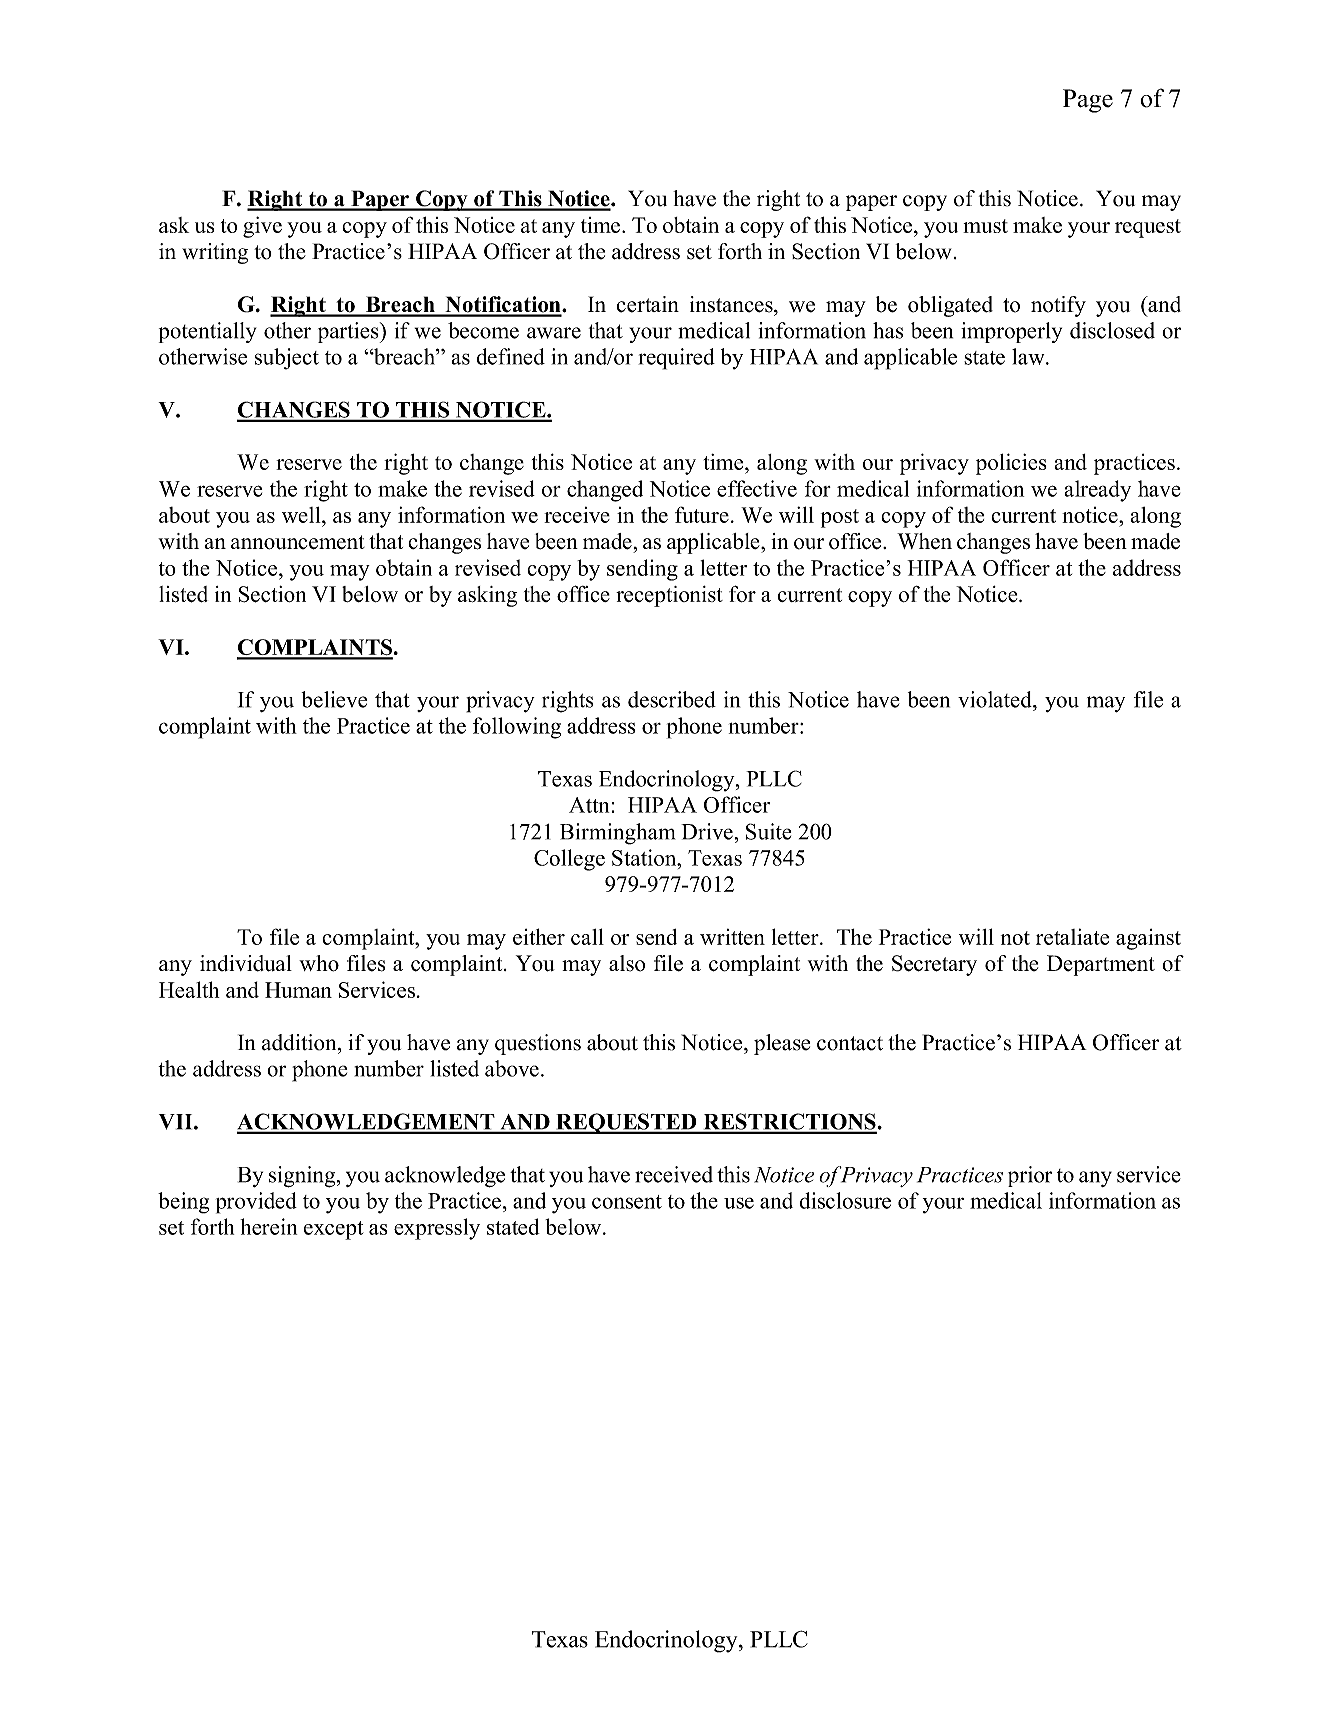 This screenshot has width=1337, height=1730. What do you see at coordinates (334, 699) in the screenshot?
I see `believe` at bounding box center [334, 699].
